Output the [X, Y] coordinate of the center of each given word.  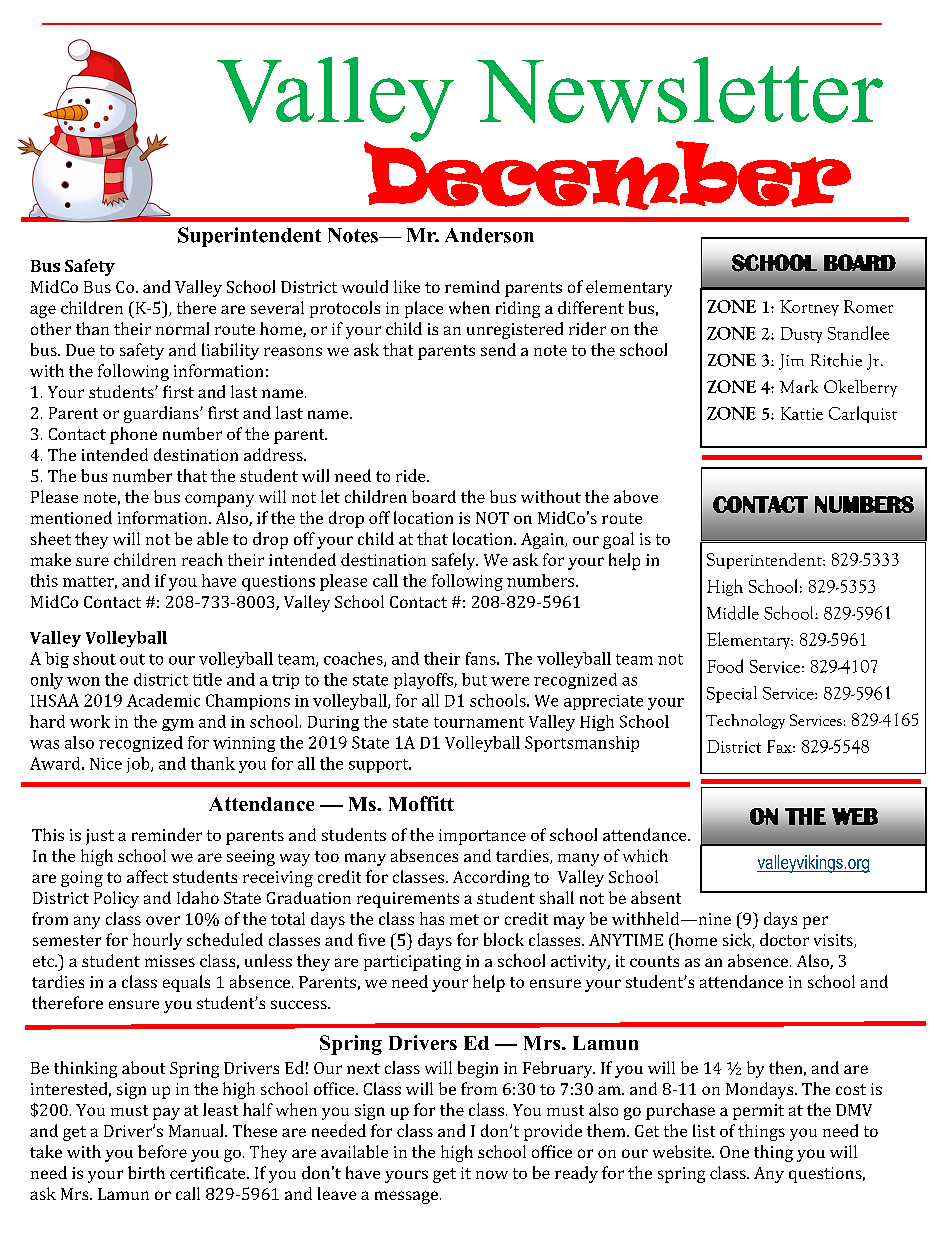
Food [725, 666]
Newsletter [680, 90]
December [607, 174]
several [277, 307]
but [474, 679]
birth [146, 1172]
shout [94, 658]
